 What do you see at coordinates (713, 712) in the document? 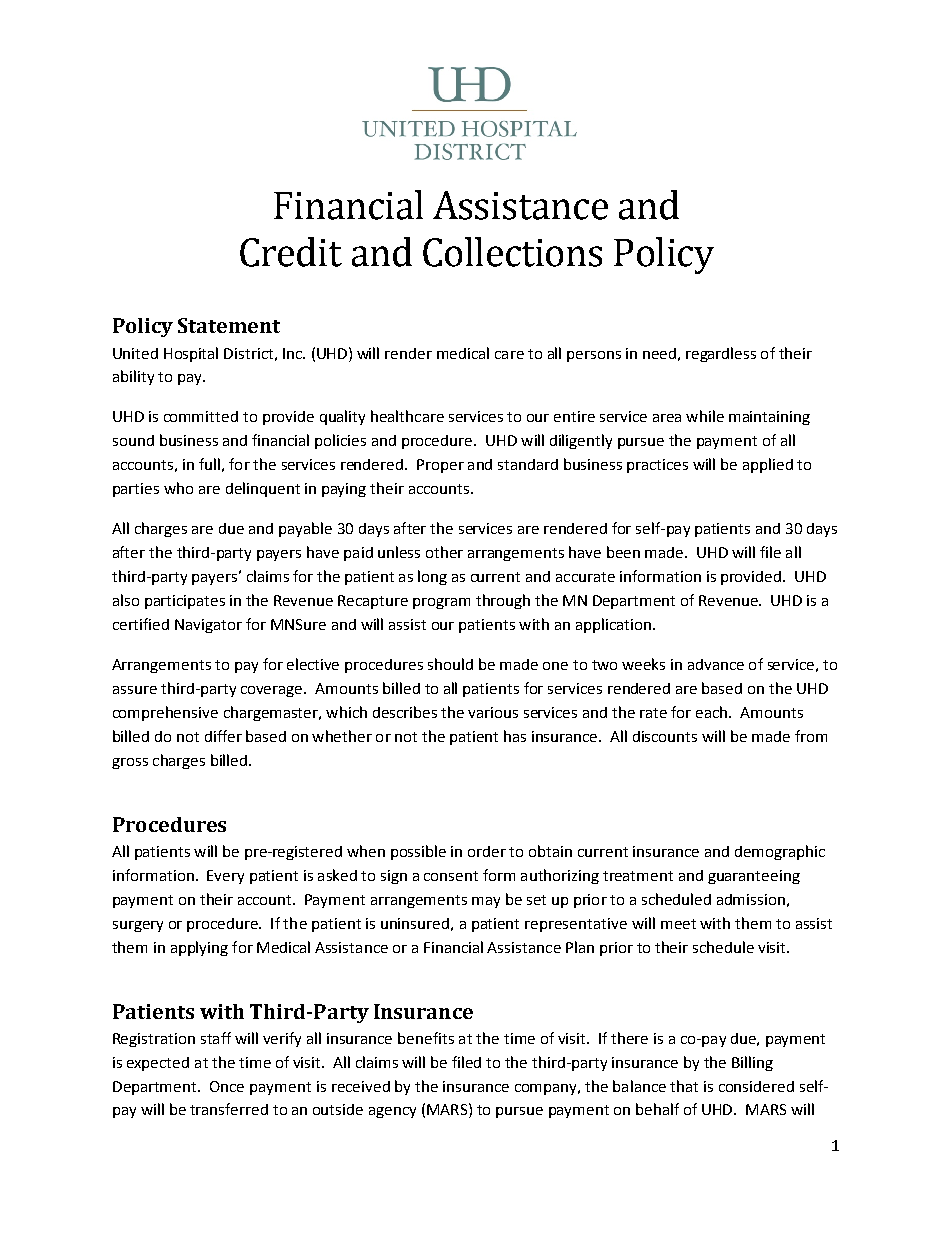
I see `each` at bounding box center [713, 712].
